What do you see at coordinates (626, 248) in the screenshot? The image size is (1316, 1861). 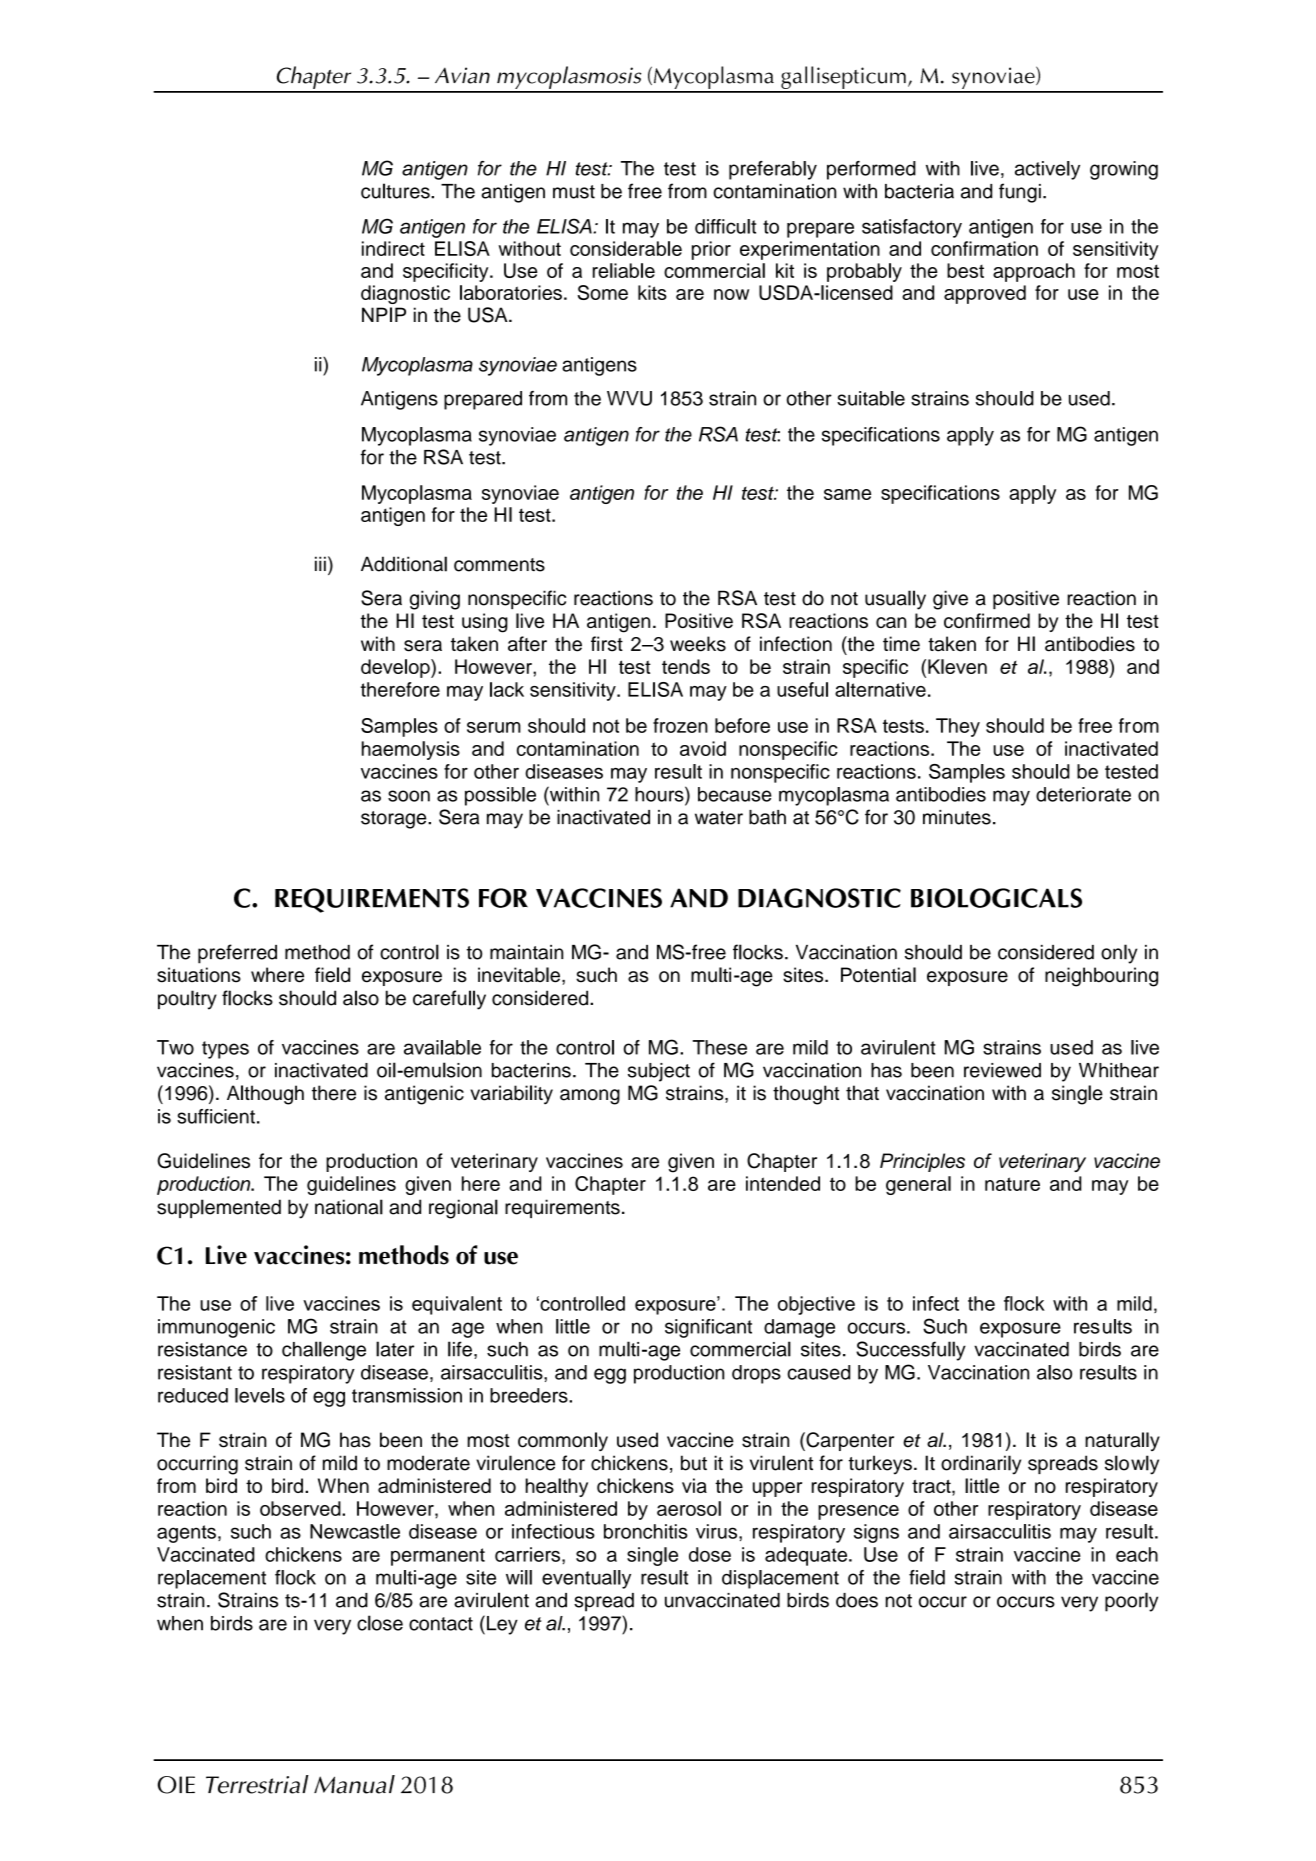 I see `considerable` at bounding box center [626, 248].
